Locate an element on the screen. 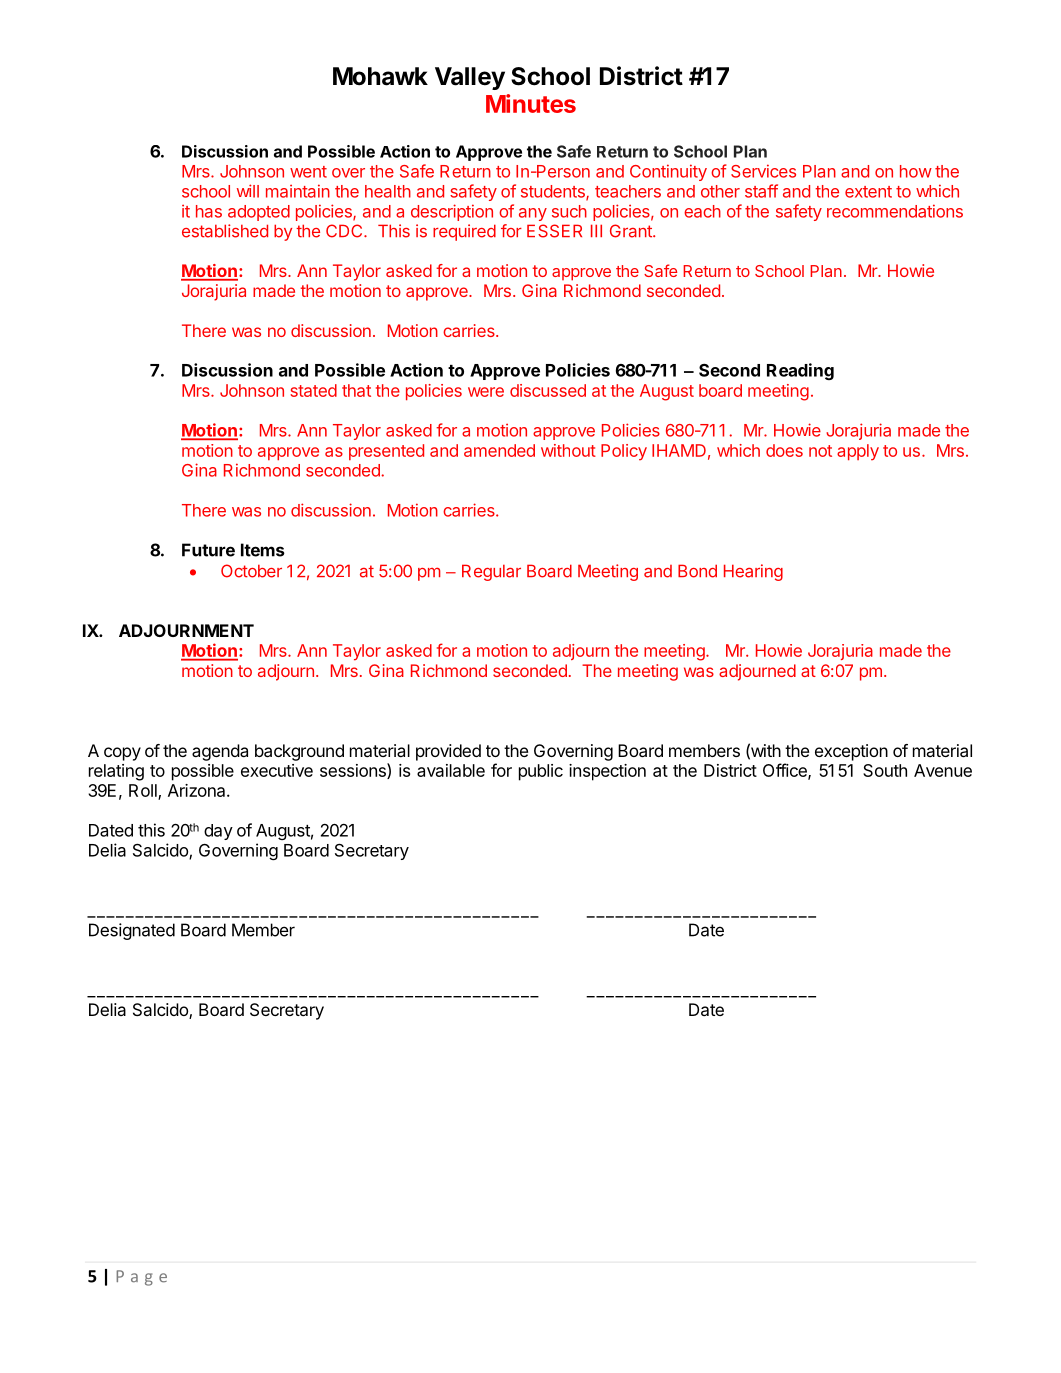  Regular is located at coordinates (491, 572).
